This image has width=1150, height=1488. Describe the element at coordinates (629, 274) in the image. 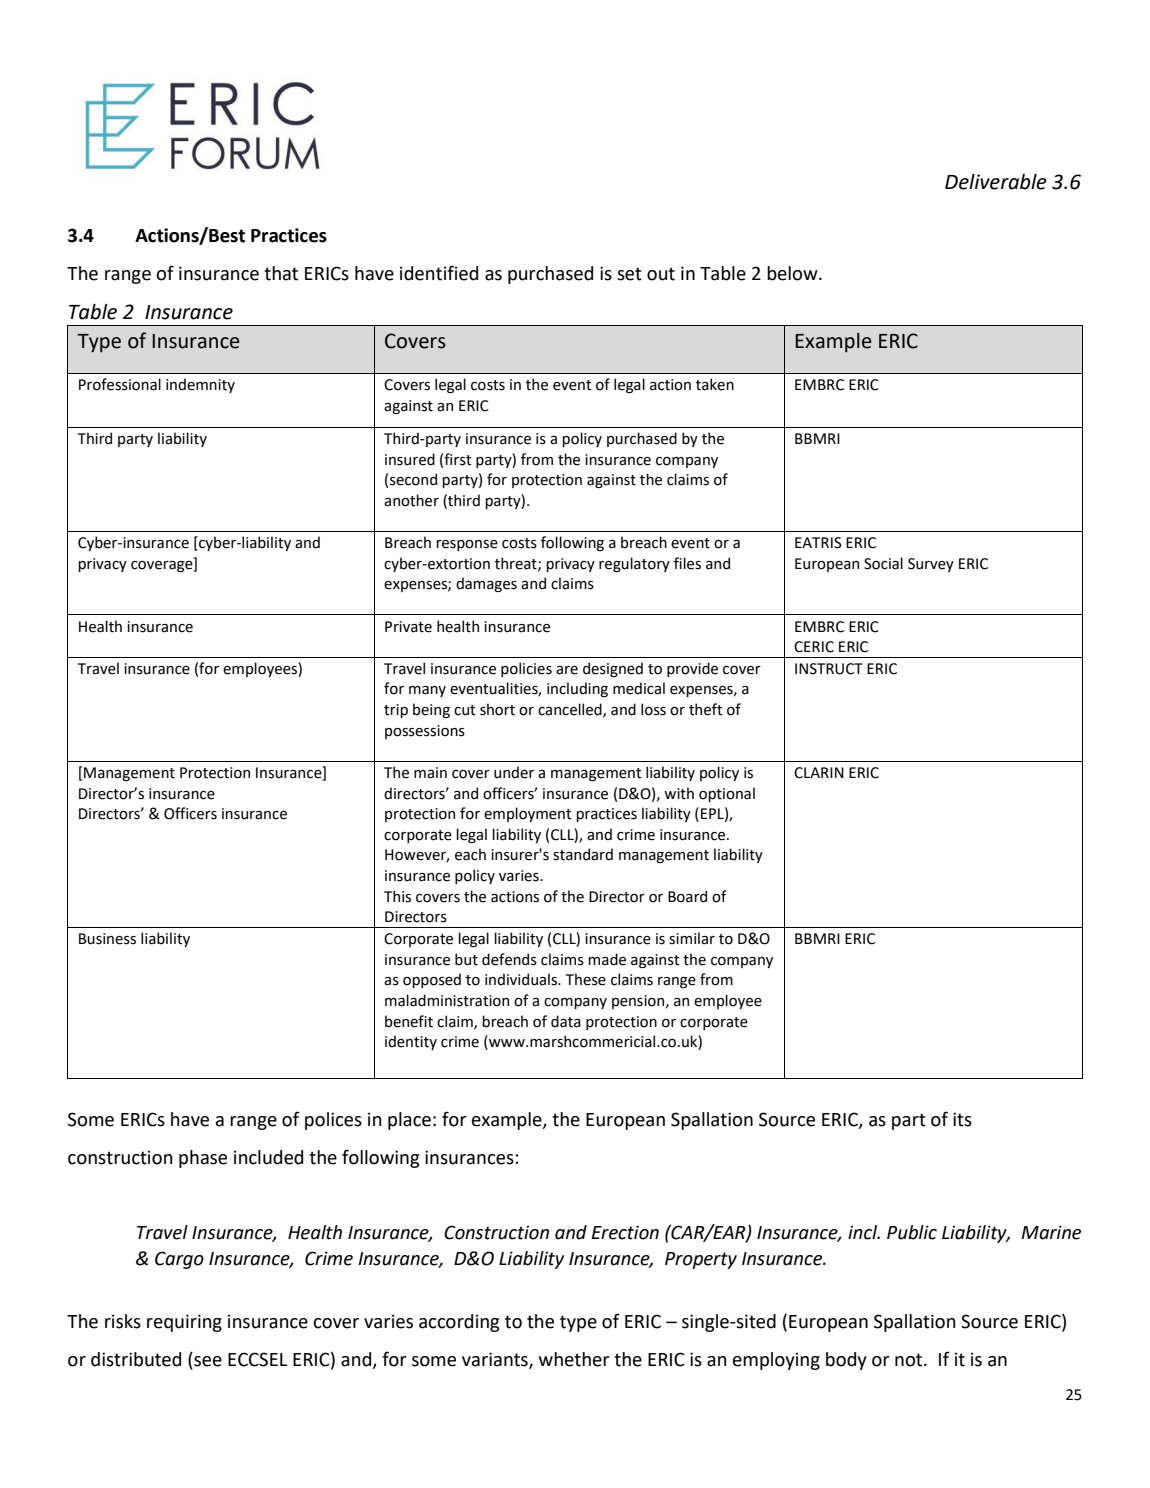

I see `set` at that location.
